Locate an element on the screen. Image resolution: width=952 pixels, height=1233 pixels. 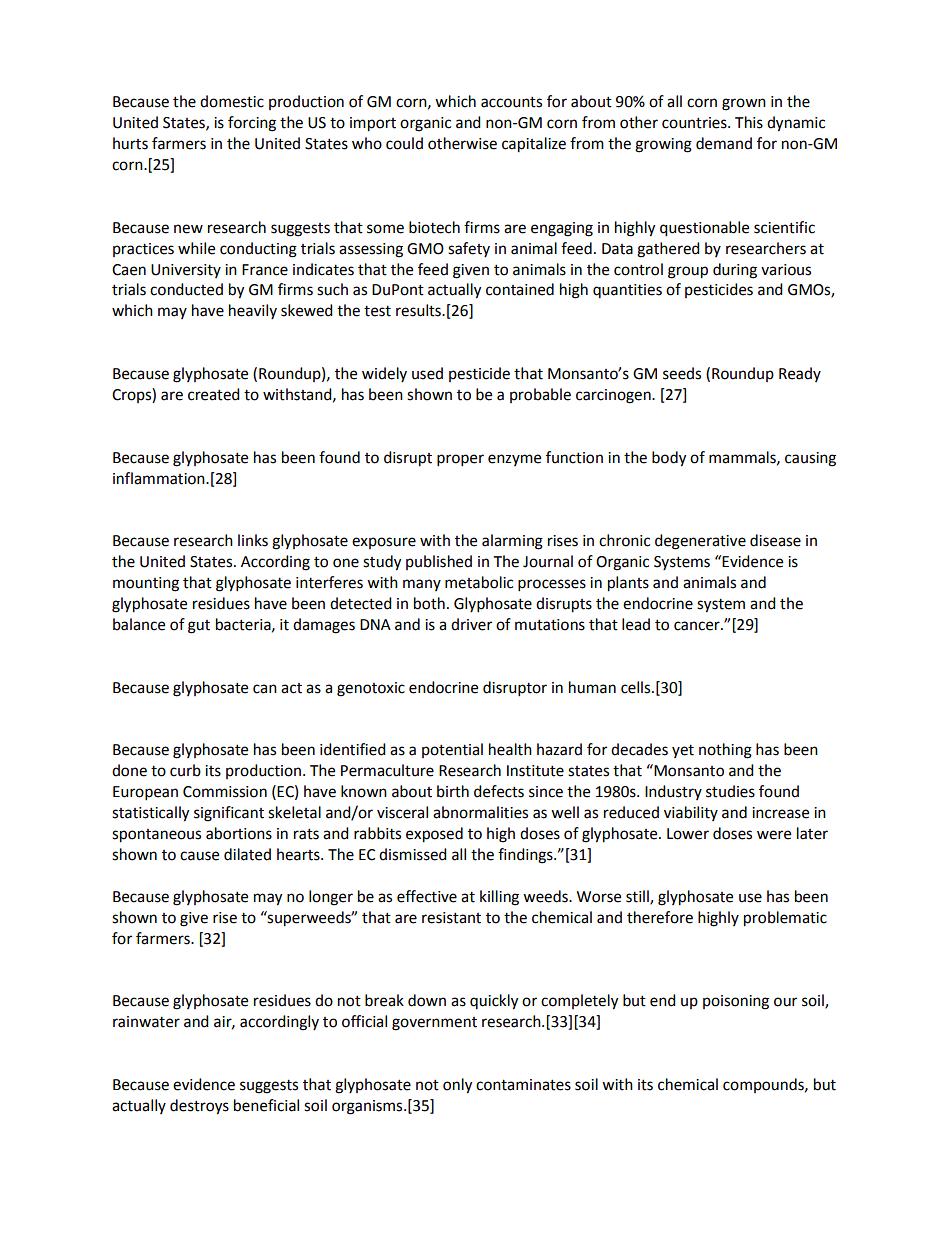
forcing is located at coordinates (252, 124).
